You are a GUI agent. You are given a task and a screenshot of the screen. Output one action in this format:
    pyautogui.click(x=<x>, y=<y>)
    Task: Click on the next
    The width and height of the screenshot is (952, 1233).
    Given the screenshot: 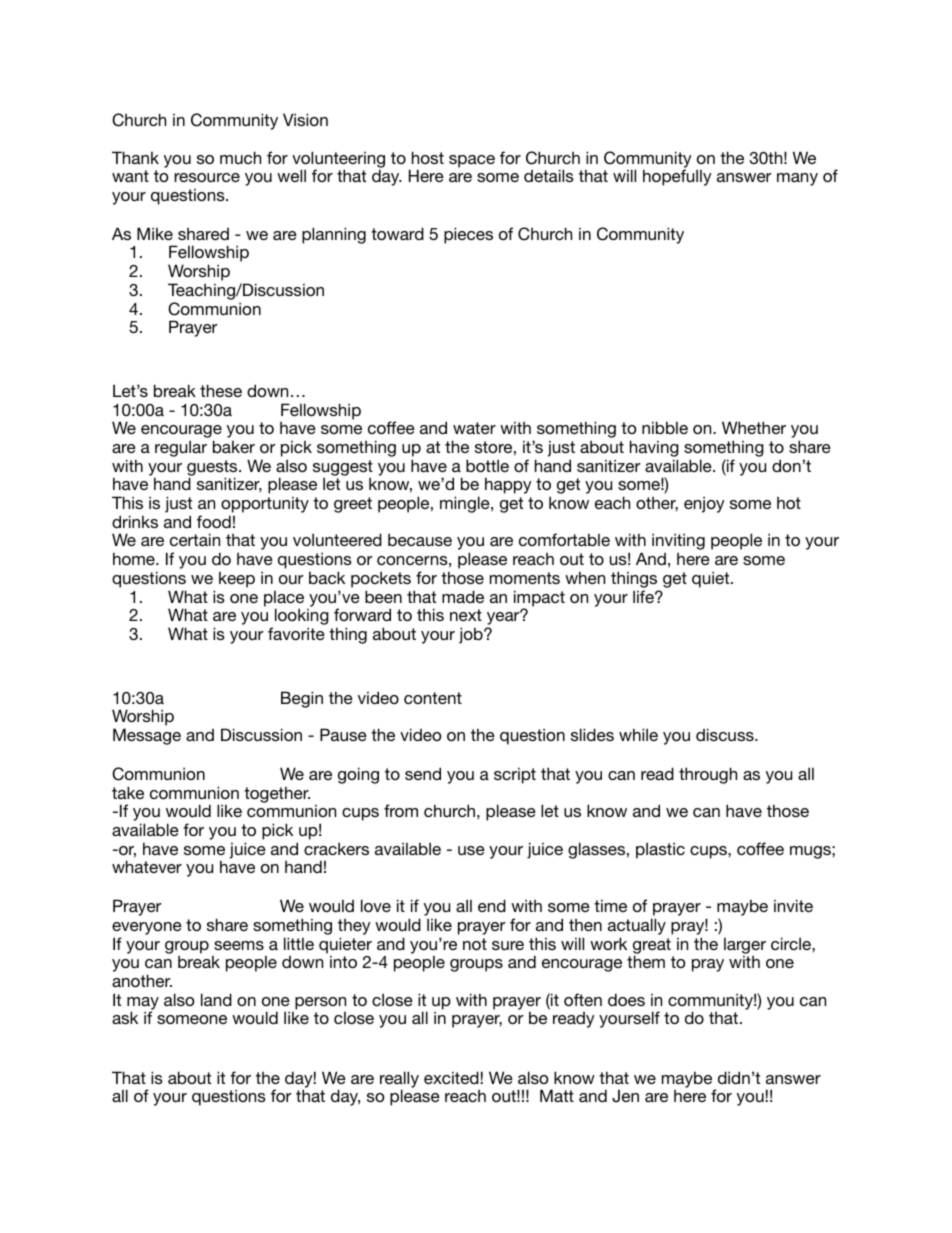 What is the action you would take?
    pyautogui.click(x=466, y=615)
